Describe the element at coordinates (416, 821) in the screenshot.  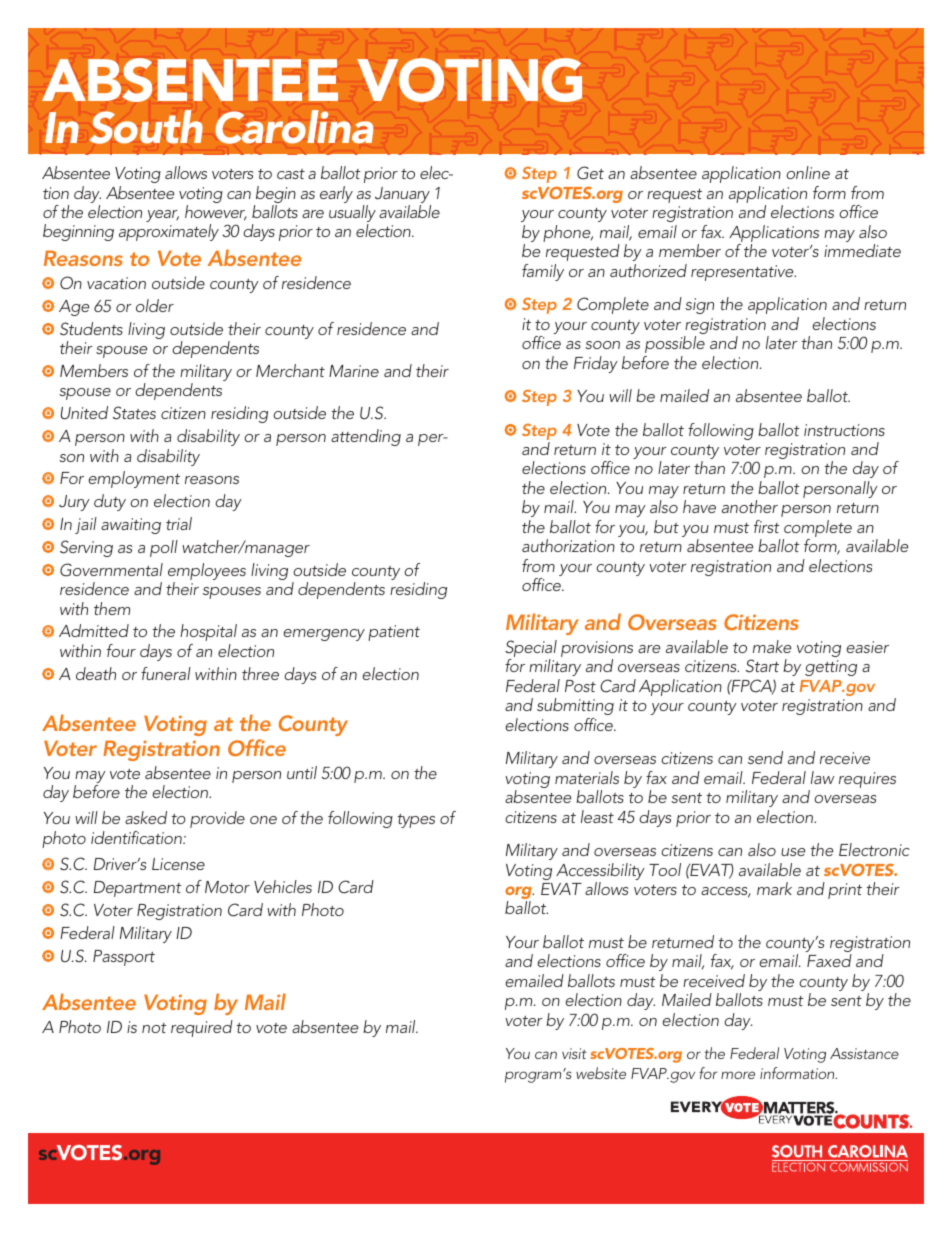
I see `types` at that location.
